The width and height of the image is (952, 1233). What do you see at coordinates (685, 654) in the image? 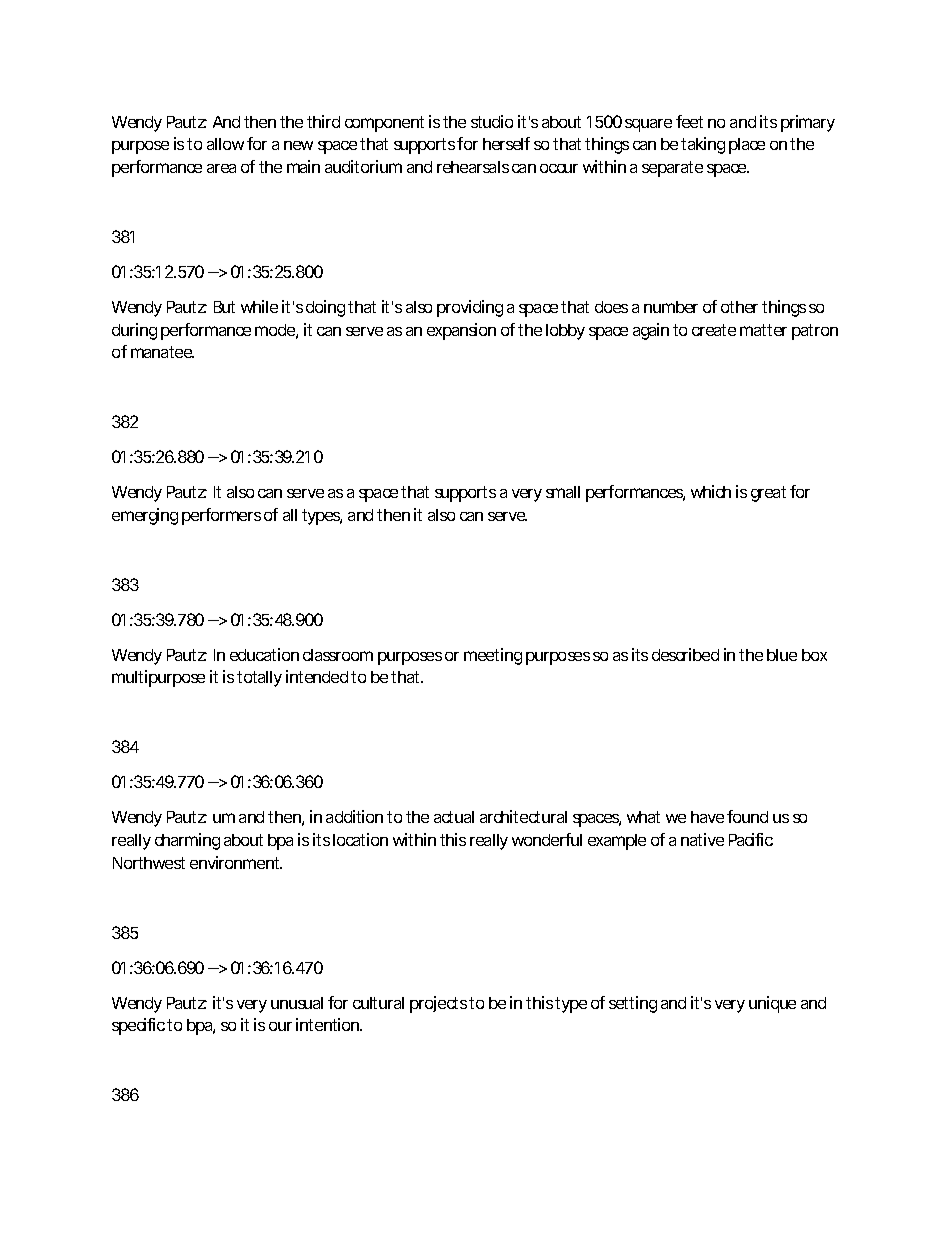
I see `described` at bounding box center [685, 654].
